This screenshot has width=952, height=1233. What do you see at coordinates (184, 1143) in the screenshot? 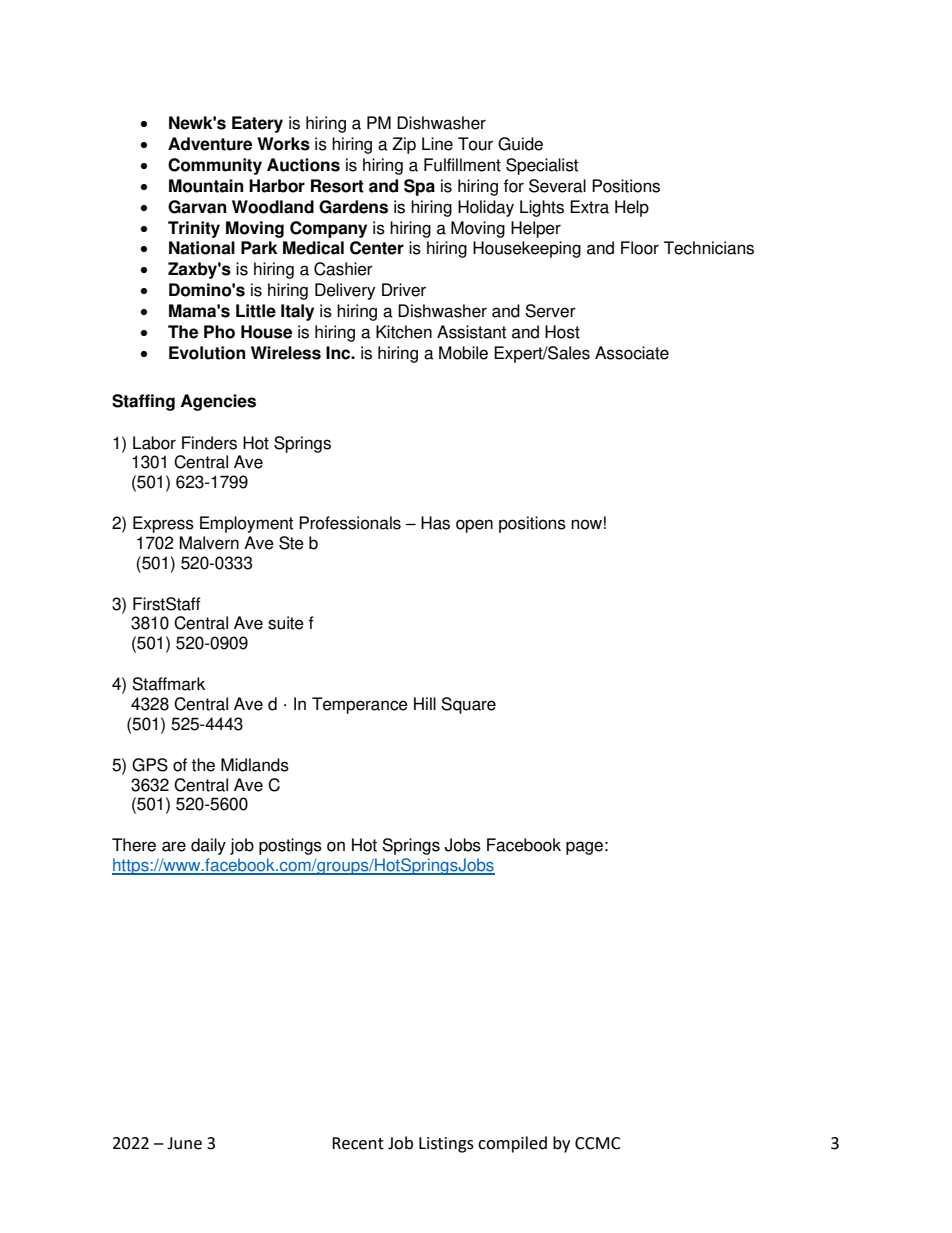
I see `June` at bounding box center [184, 1143].
